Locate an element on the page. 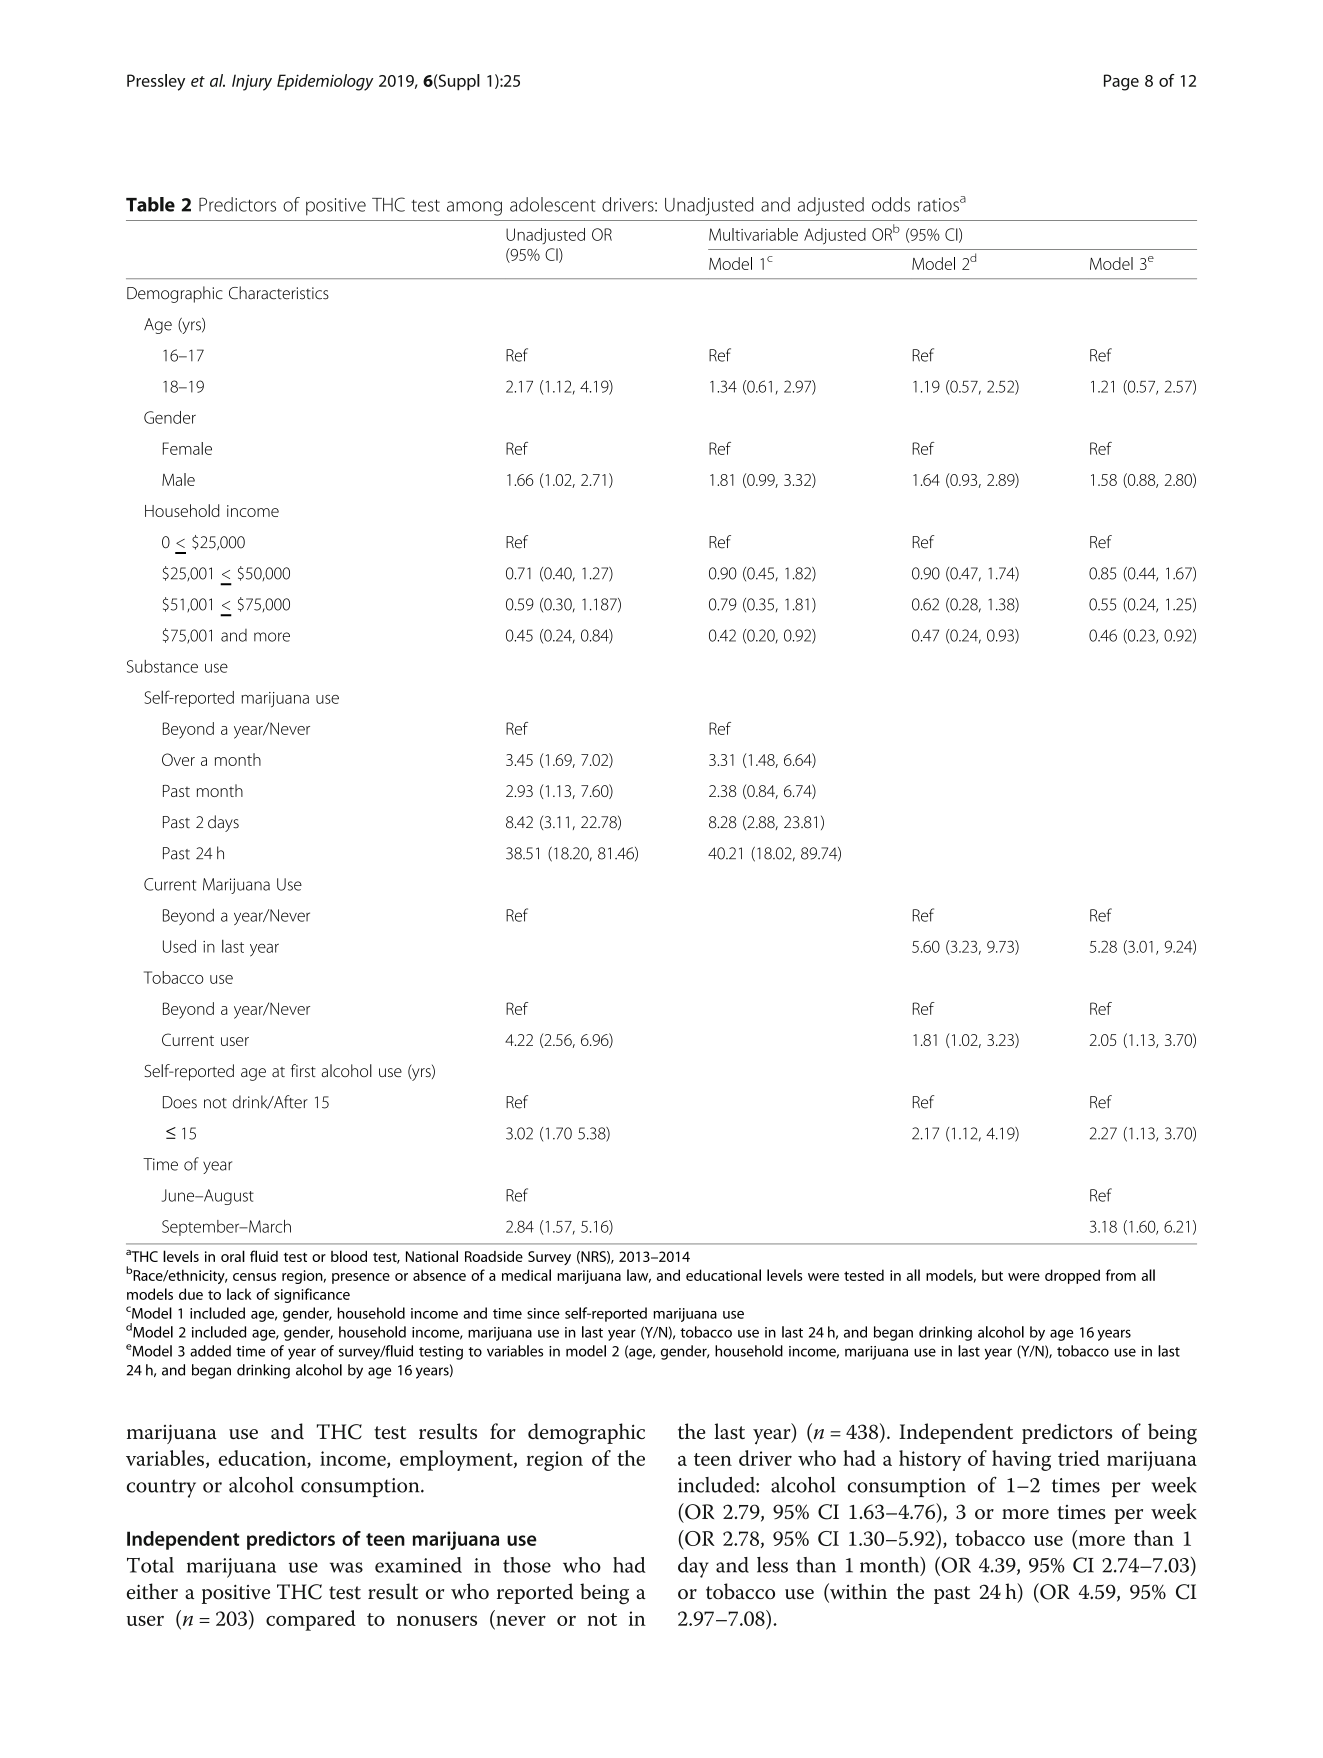 This page has height=1758, width=1323. those is located at coordinates (527, 1565).
